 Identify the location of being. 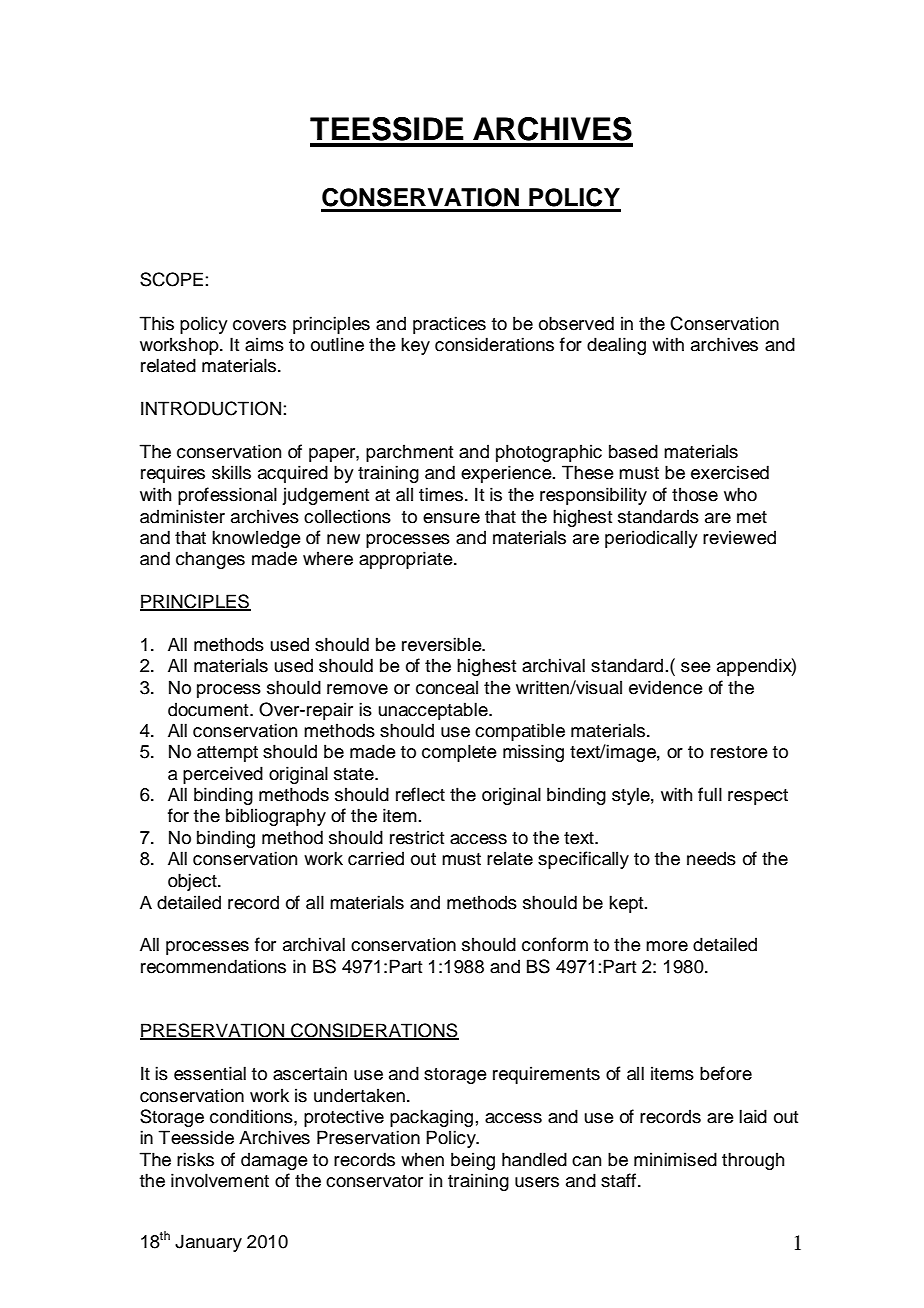
(473, 1161).
